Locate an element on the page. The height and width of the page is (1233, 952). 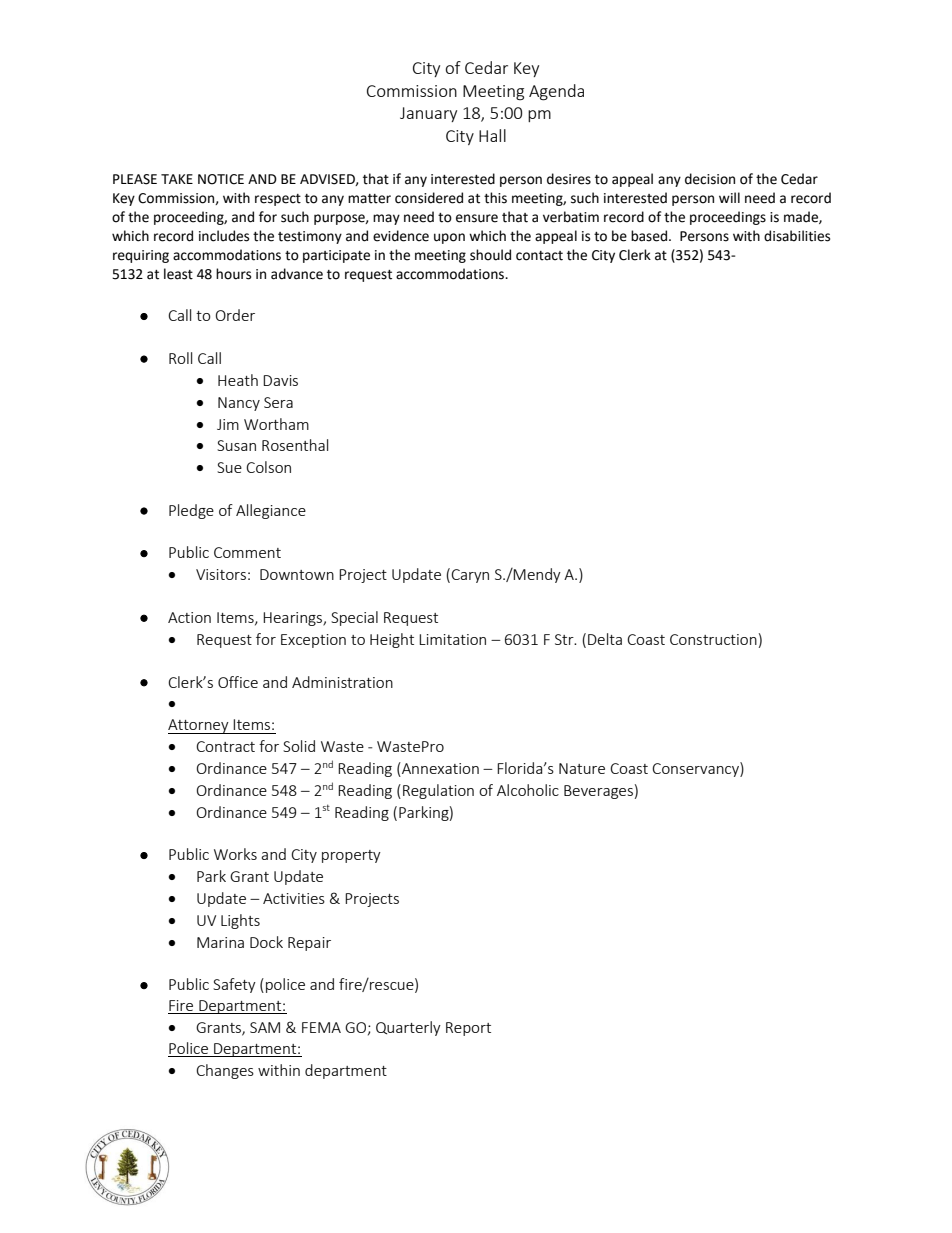
decision is located at coordinates (710, 179).
